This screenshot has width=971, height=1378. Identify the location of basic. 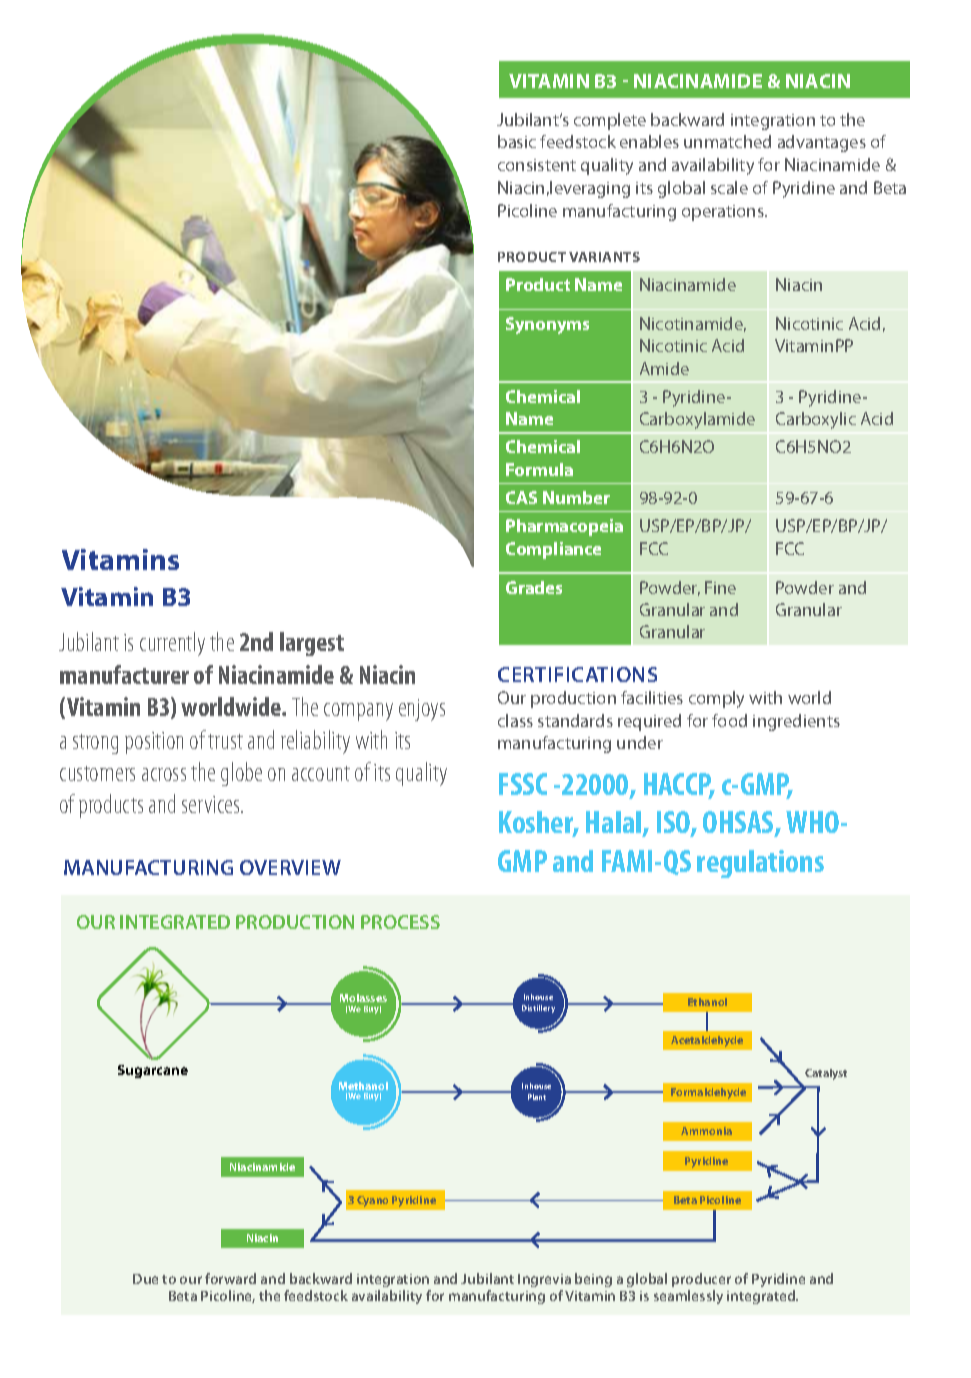
(517, 141).
